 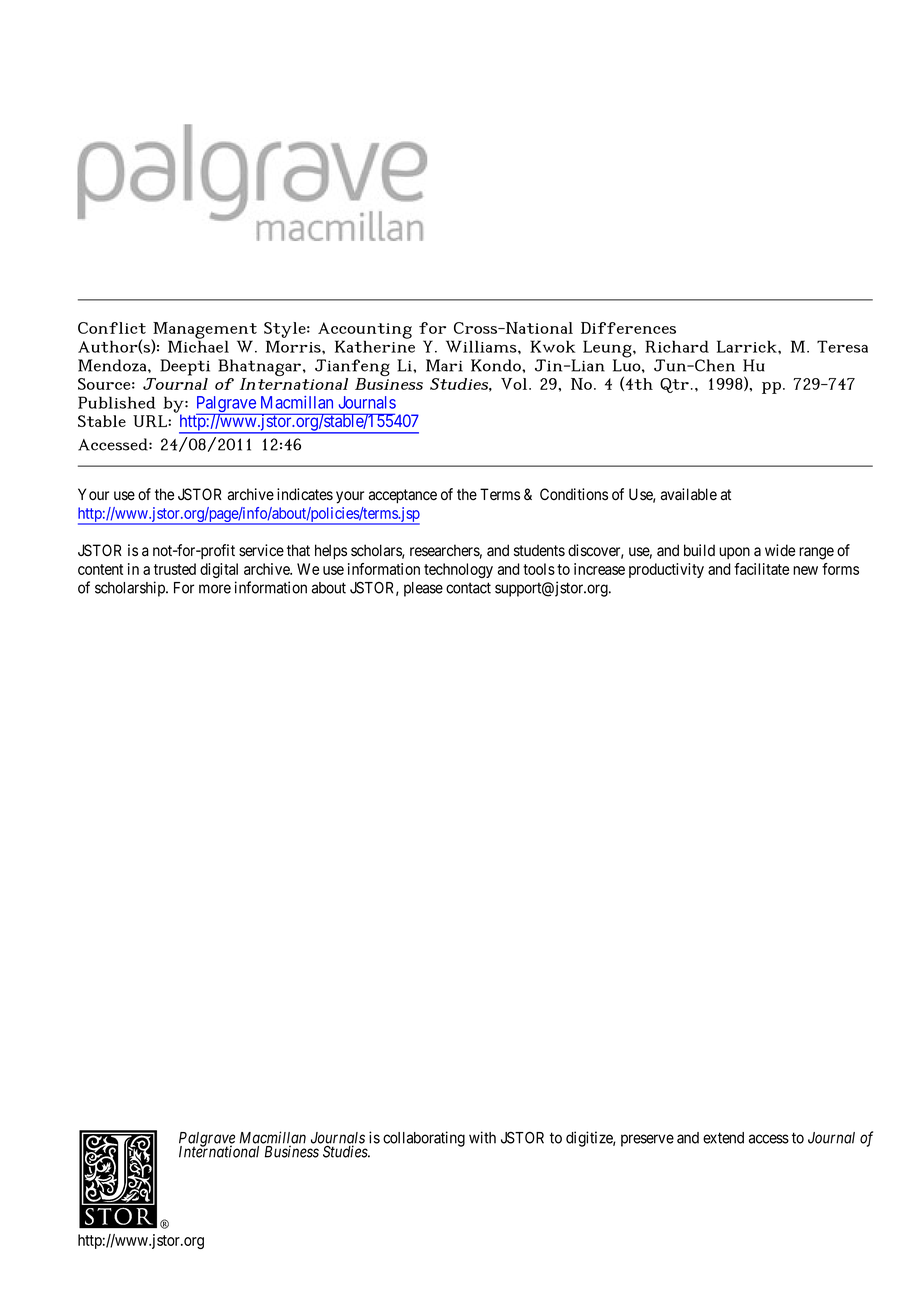 What do you see at coordinates (482, 346) in the document?
I see `Williams` at bounding box center [482, 346].
